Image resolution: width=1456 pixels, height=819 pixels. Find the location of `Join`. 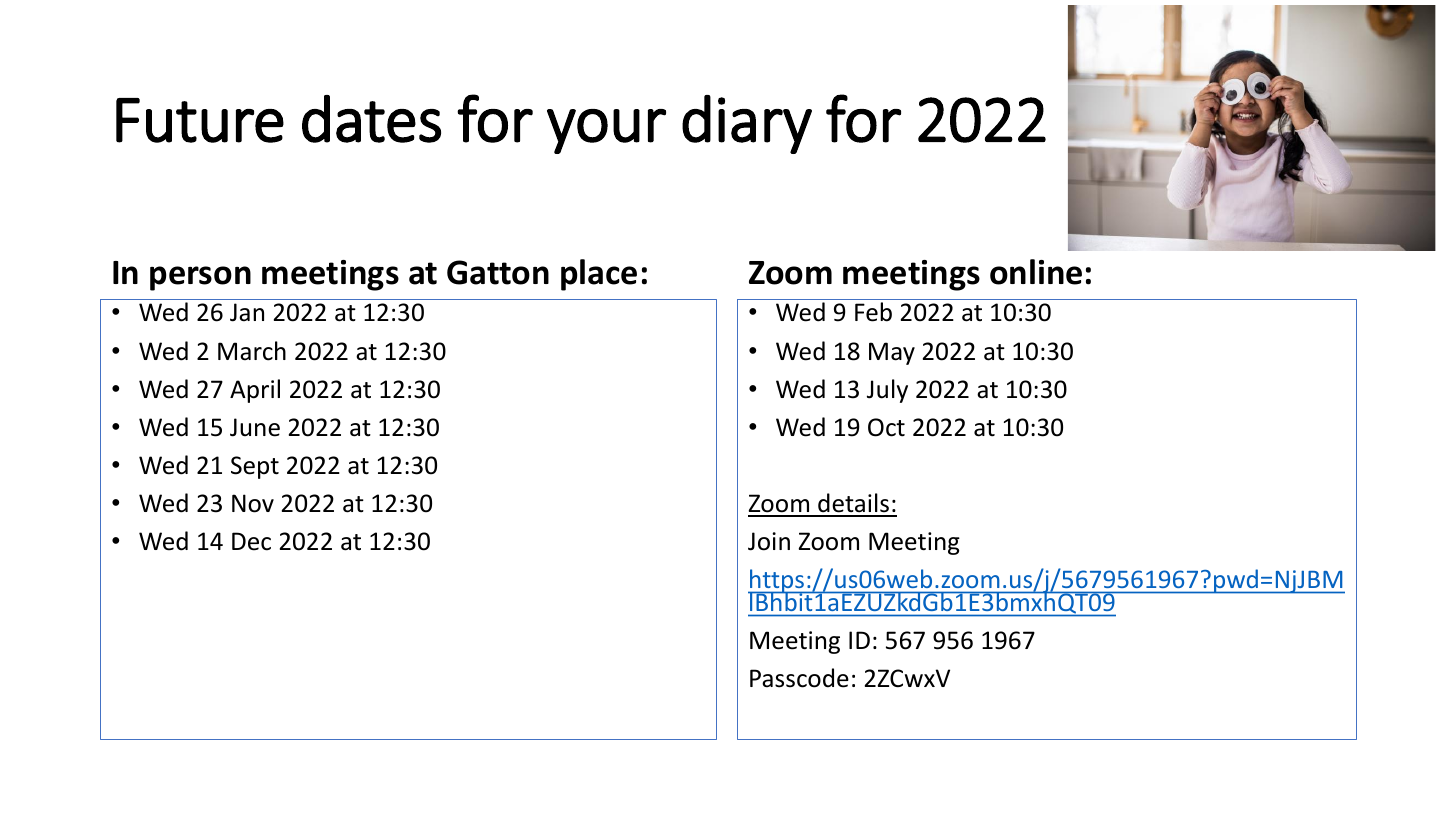

Join is located at coordinates (769, 541).
